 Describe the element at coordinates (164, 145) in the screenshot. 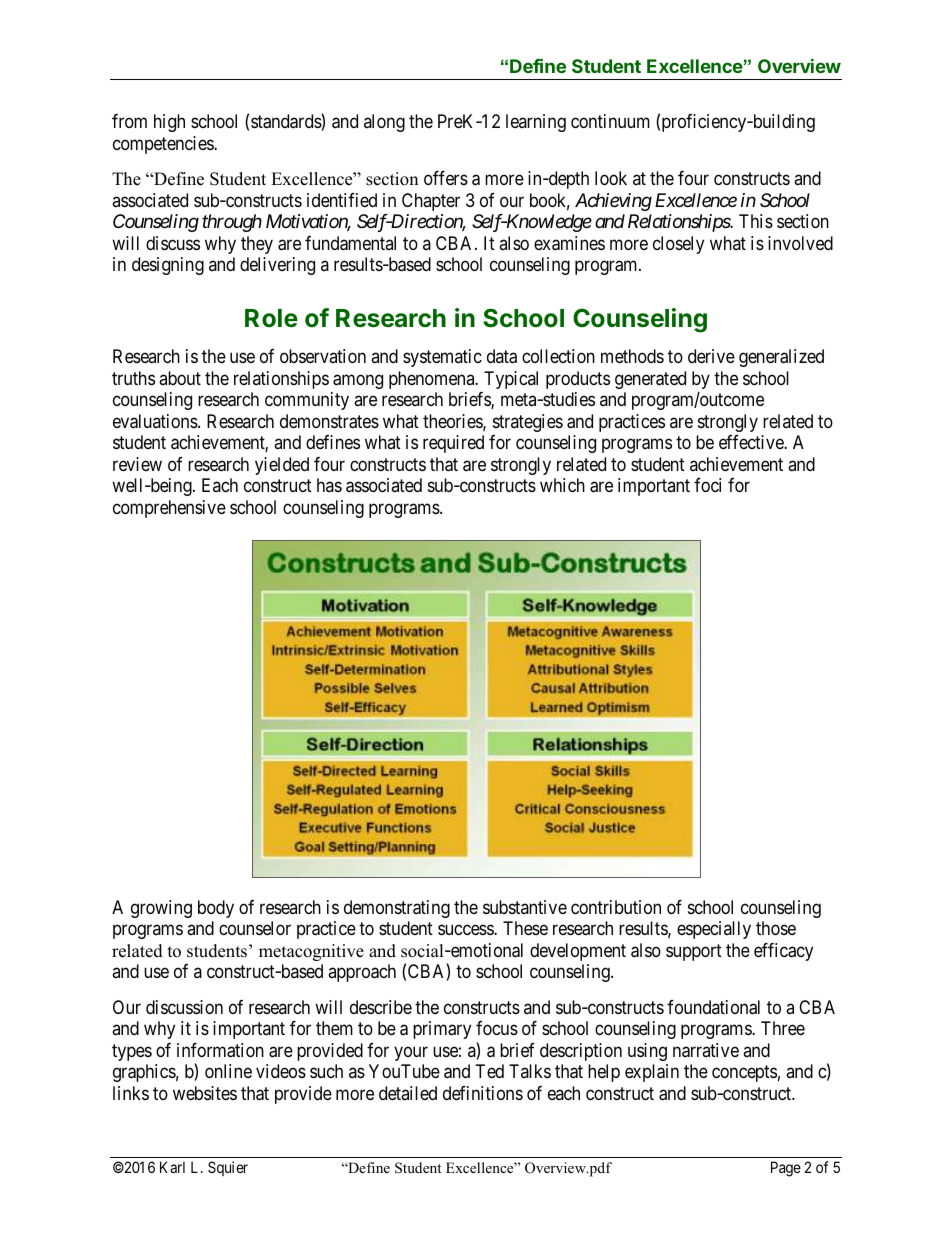

I see `competencies` at that location.
